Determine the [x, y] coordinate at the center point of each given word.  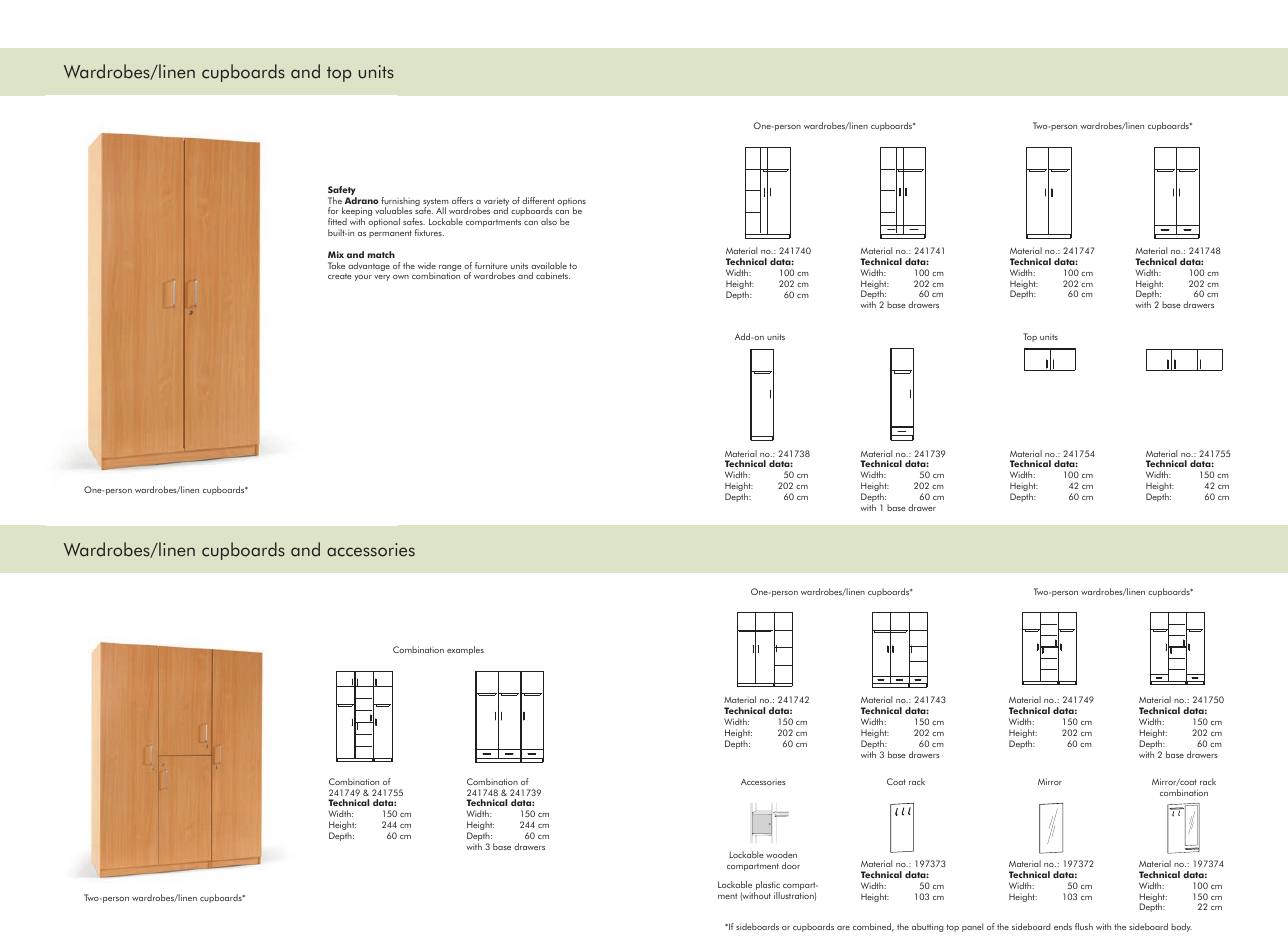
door [791, 865]
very [382, 278]
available [549, 265]
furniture [491, 265]
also [549, 221]
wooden [781, 854]
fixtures [429, 232]
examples [465, 650]
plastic [767, 887]
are [843, 928]
